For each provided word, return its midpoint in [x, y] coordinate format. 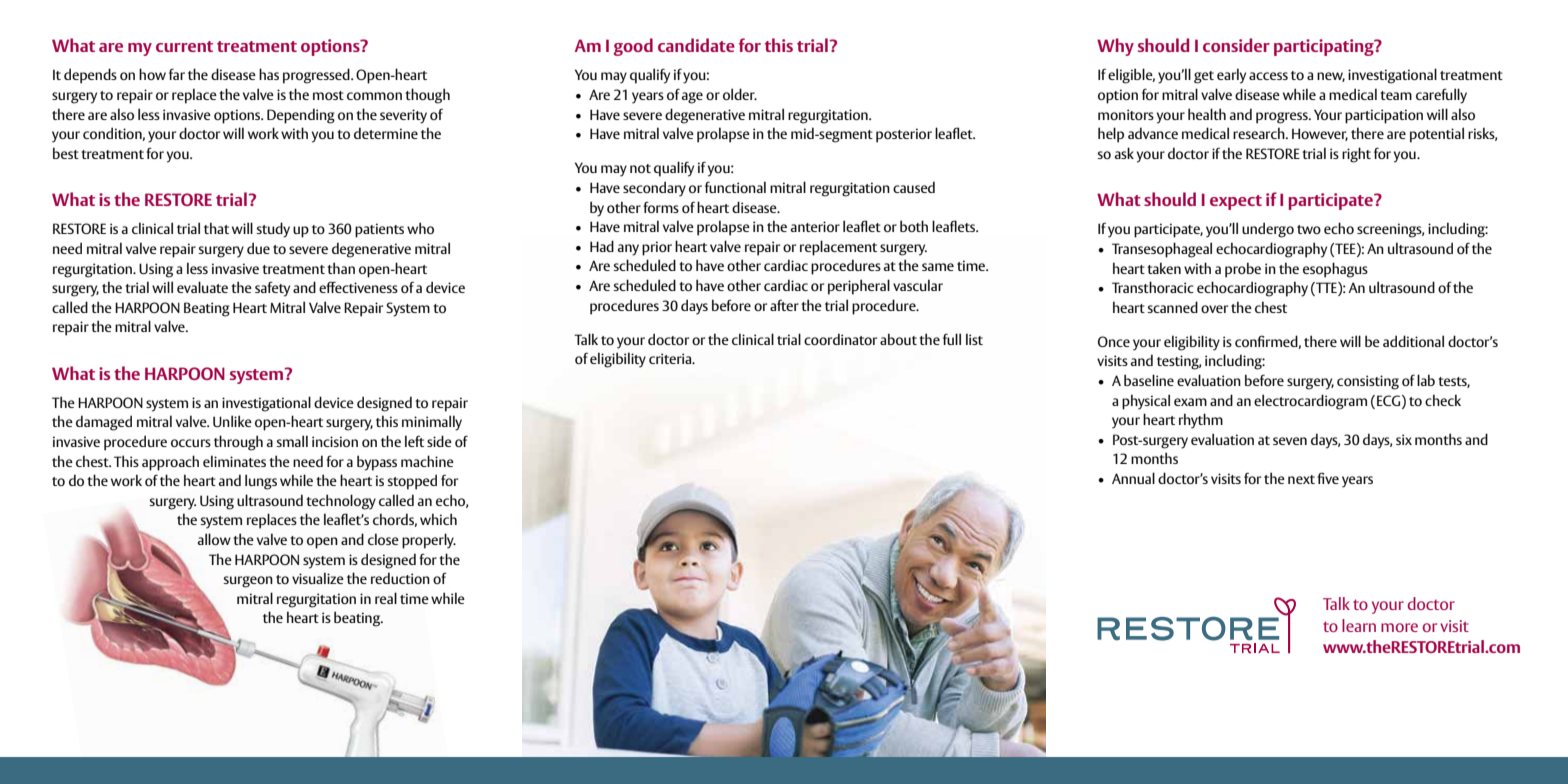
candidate [696, 45]
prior [657, 248]
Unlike [232, 421]
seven [1290, 441]
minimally [432, 423]
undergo [1268, 230]
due [258, 248]
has [269, 74]
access [1268, 76]
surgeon [248, 582]
